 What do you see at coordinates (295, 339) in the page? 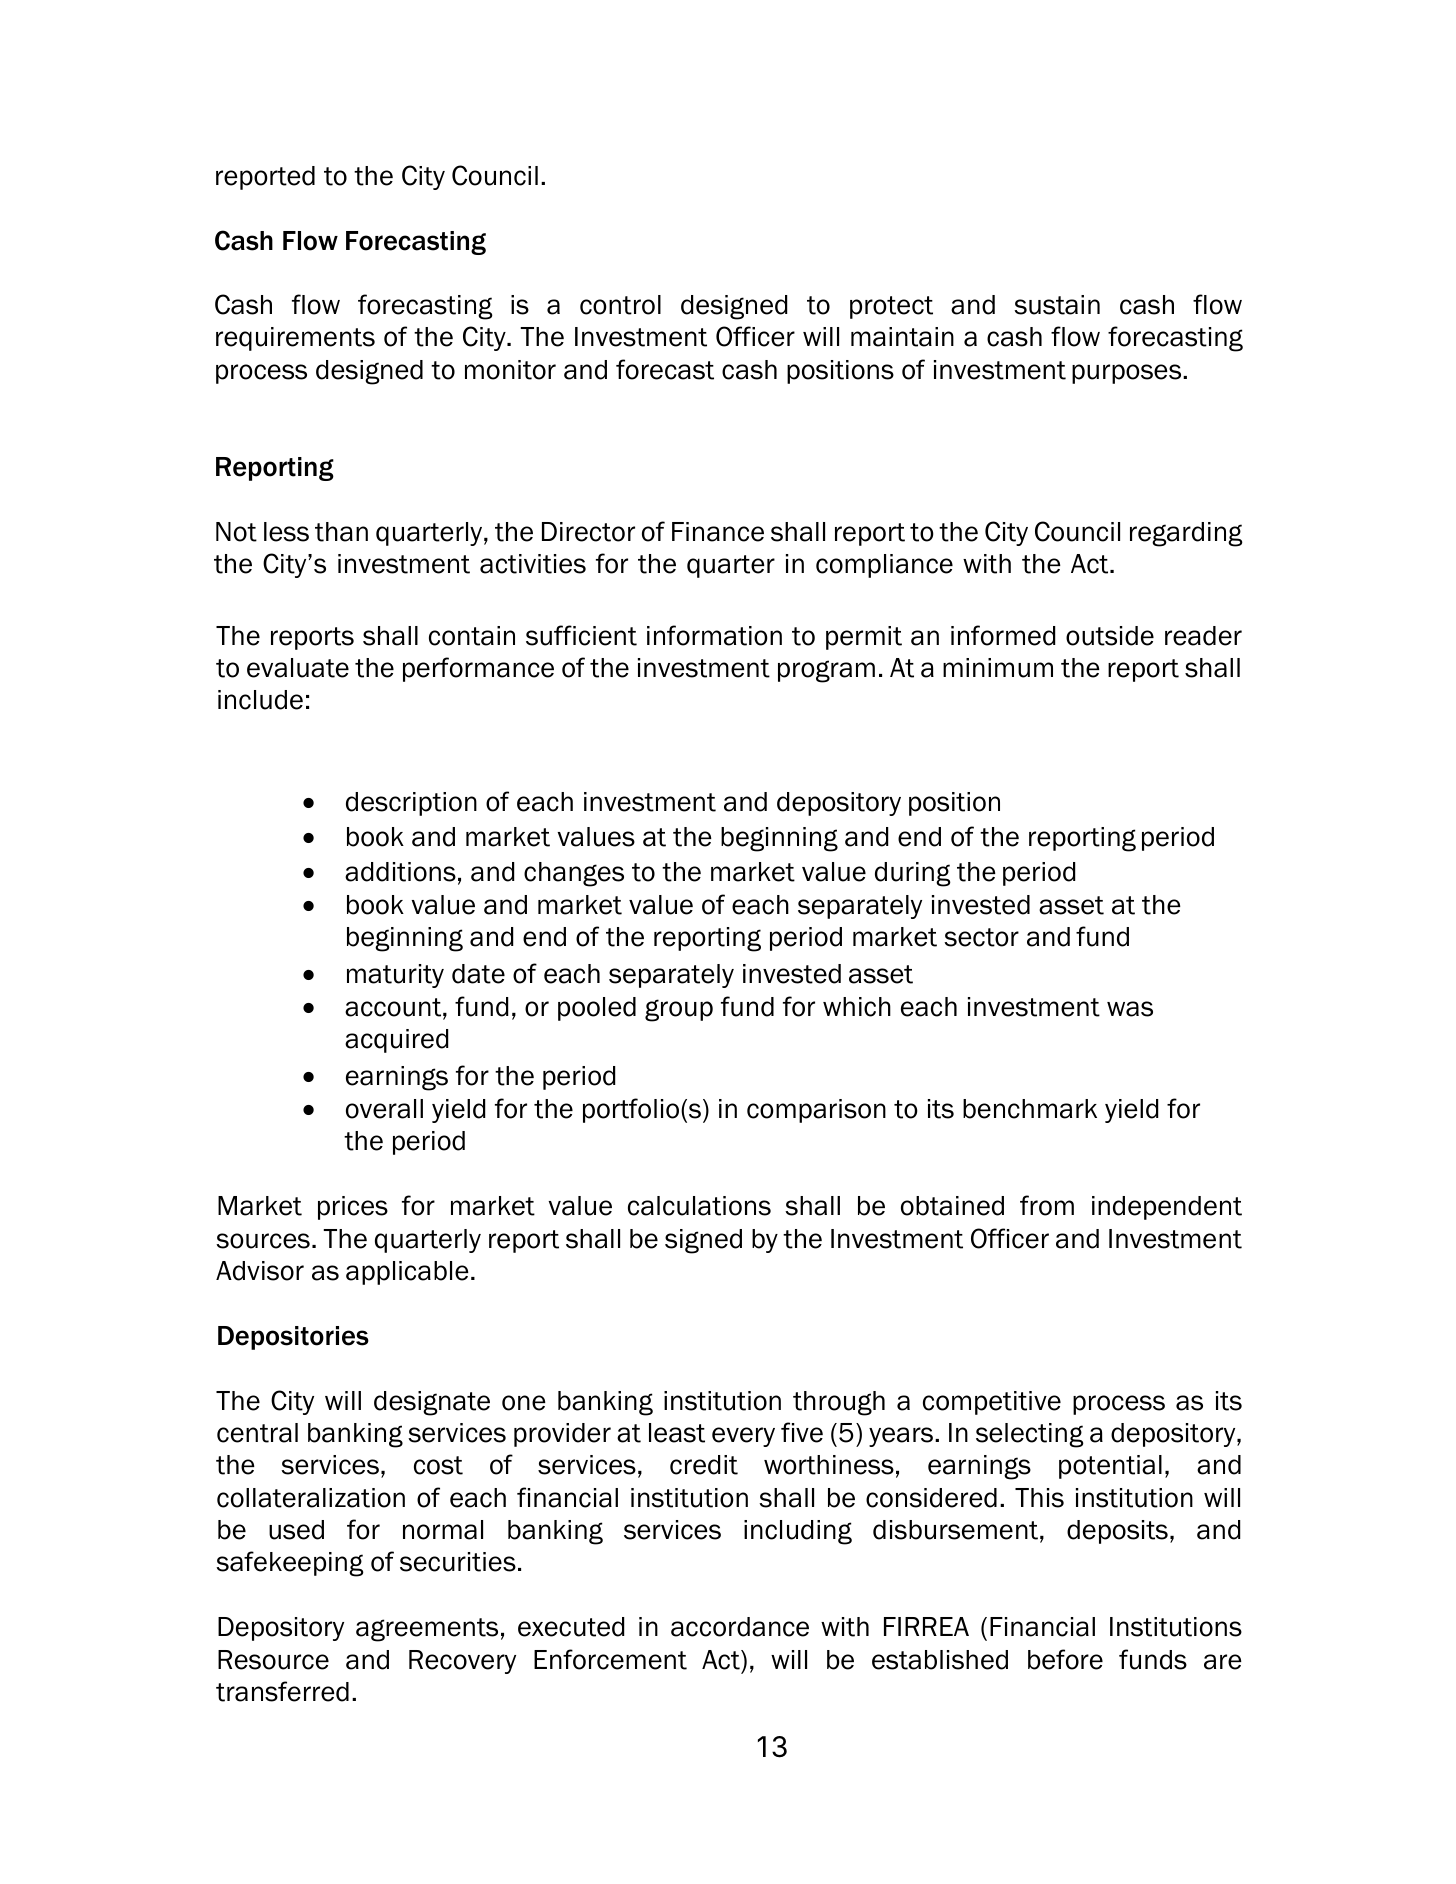
I see `requirements` at bounding box center [295, 339].
